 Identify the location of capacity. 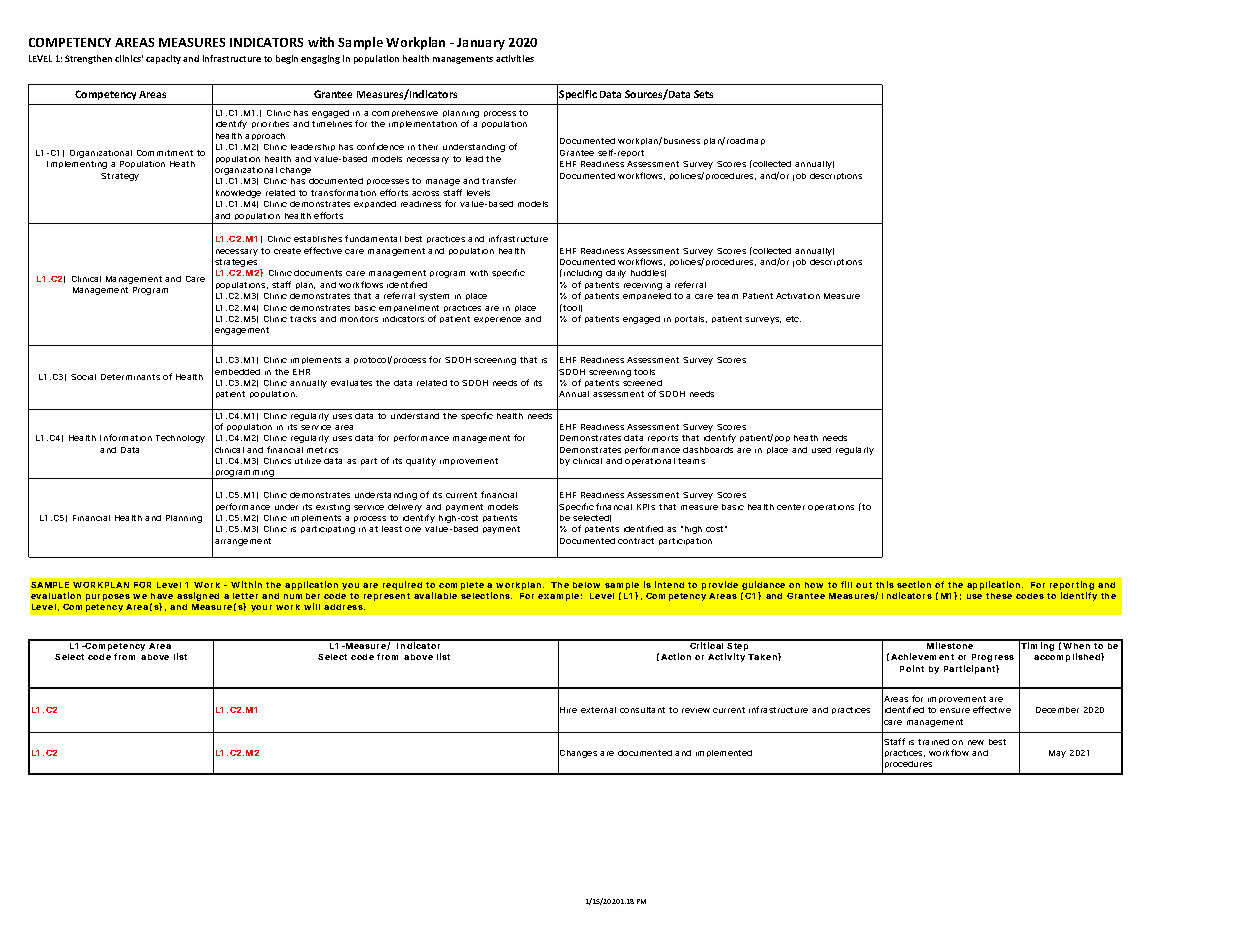
(163, 59).
